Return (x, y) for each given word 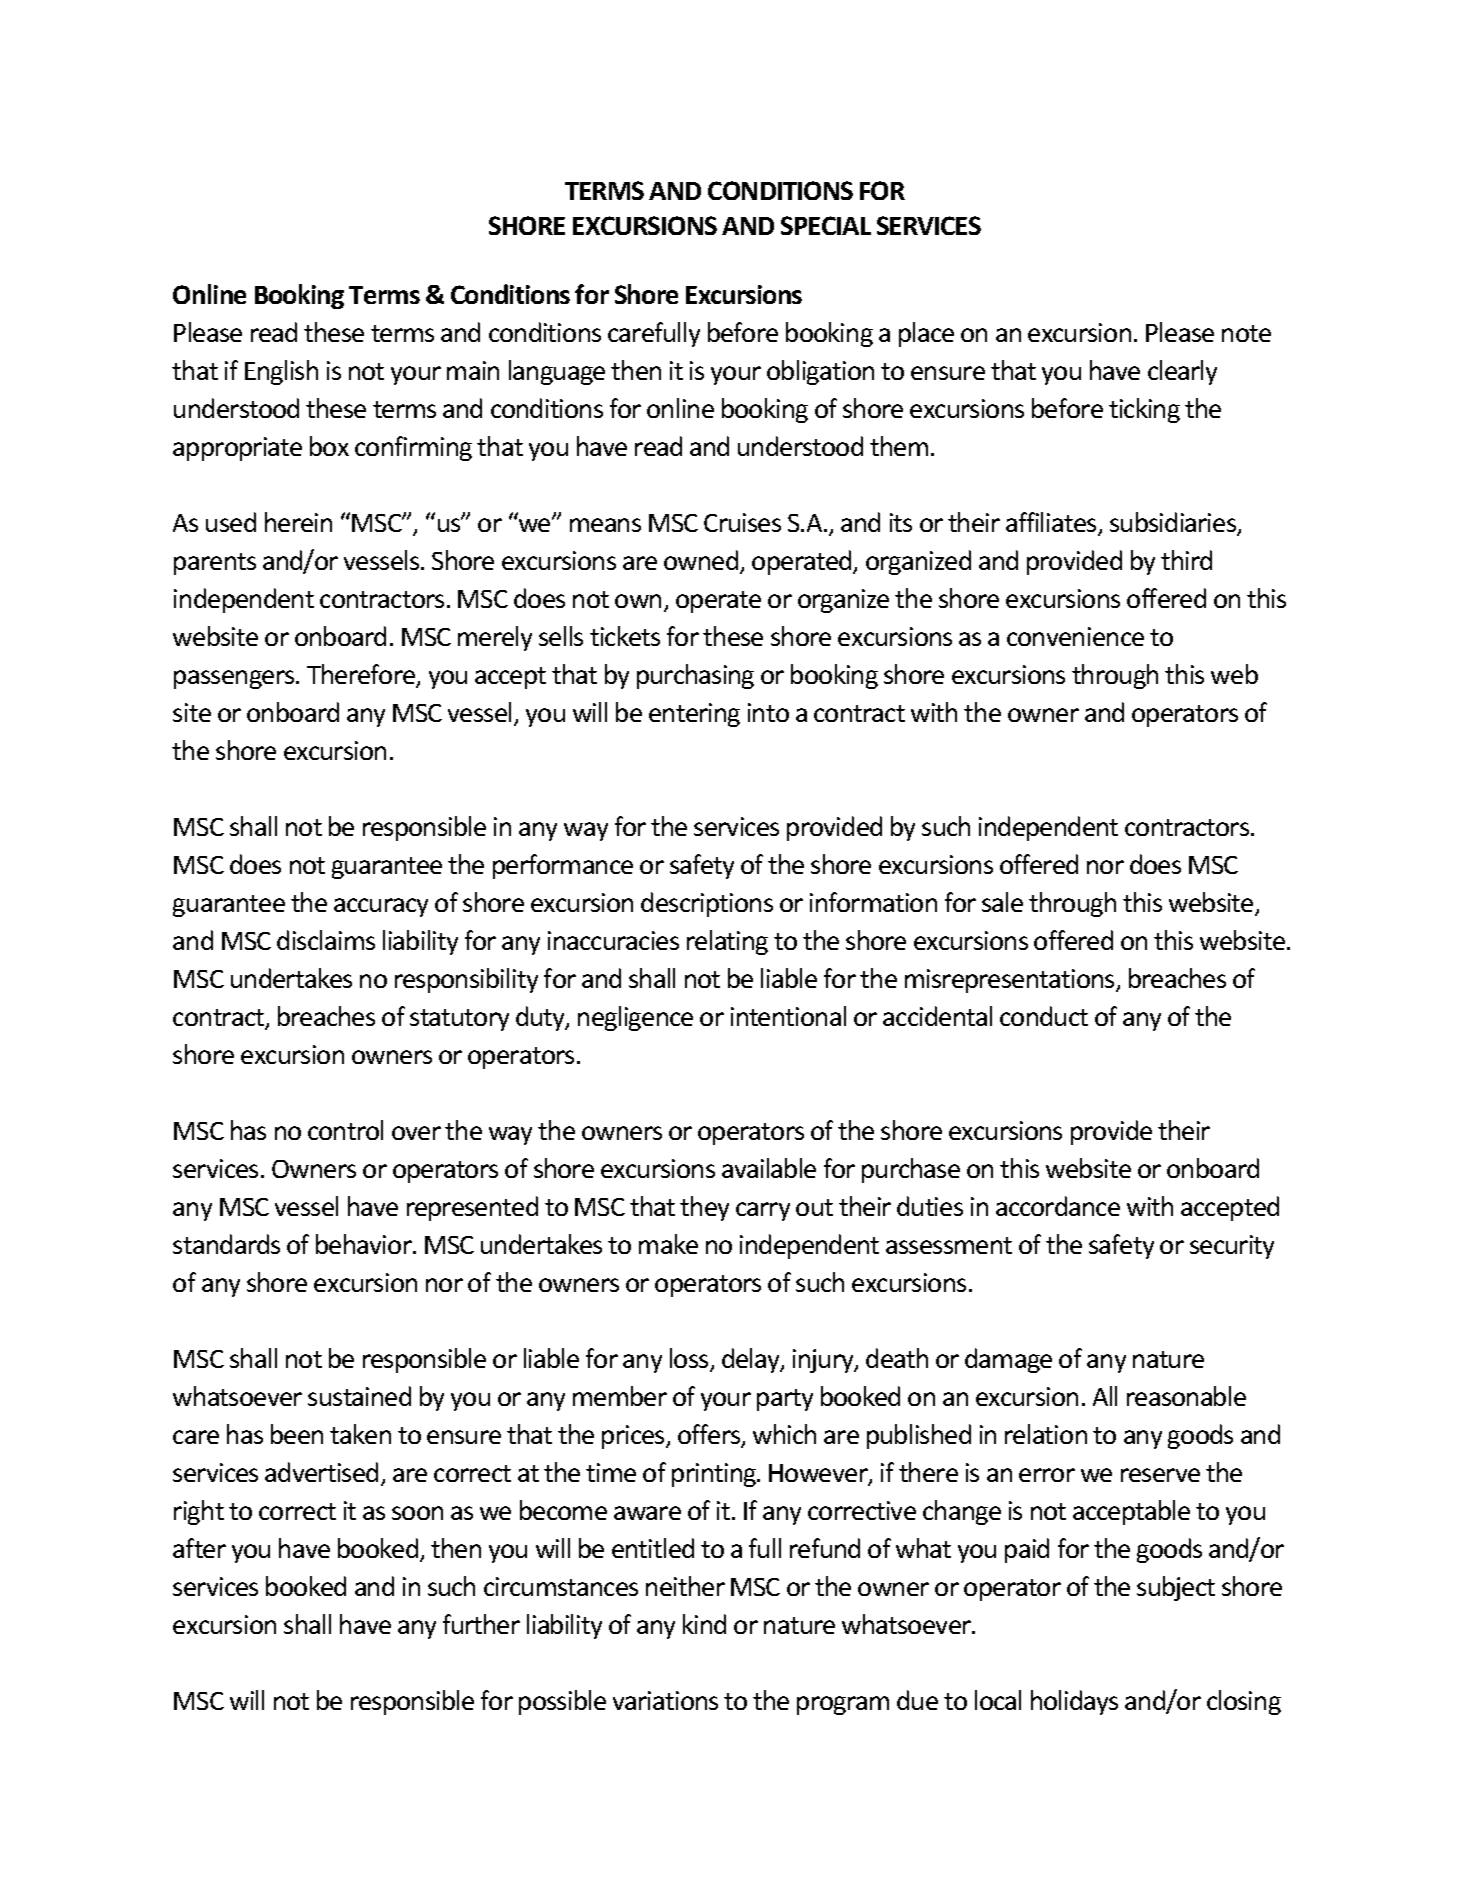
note (1246, 333)
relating (727, 942)
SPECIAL (826, 225)
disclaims (326, 940)
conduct (1044, 1016)
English (281, 372)
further (481, 1624)
